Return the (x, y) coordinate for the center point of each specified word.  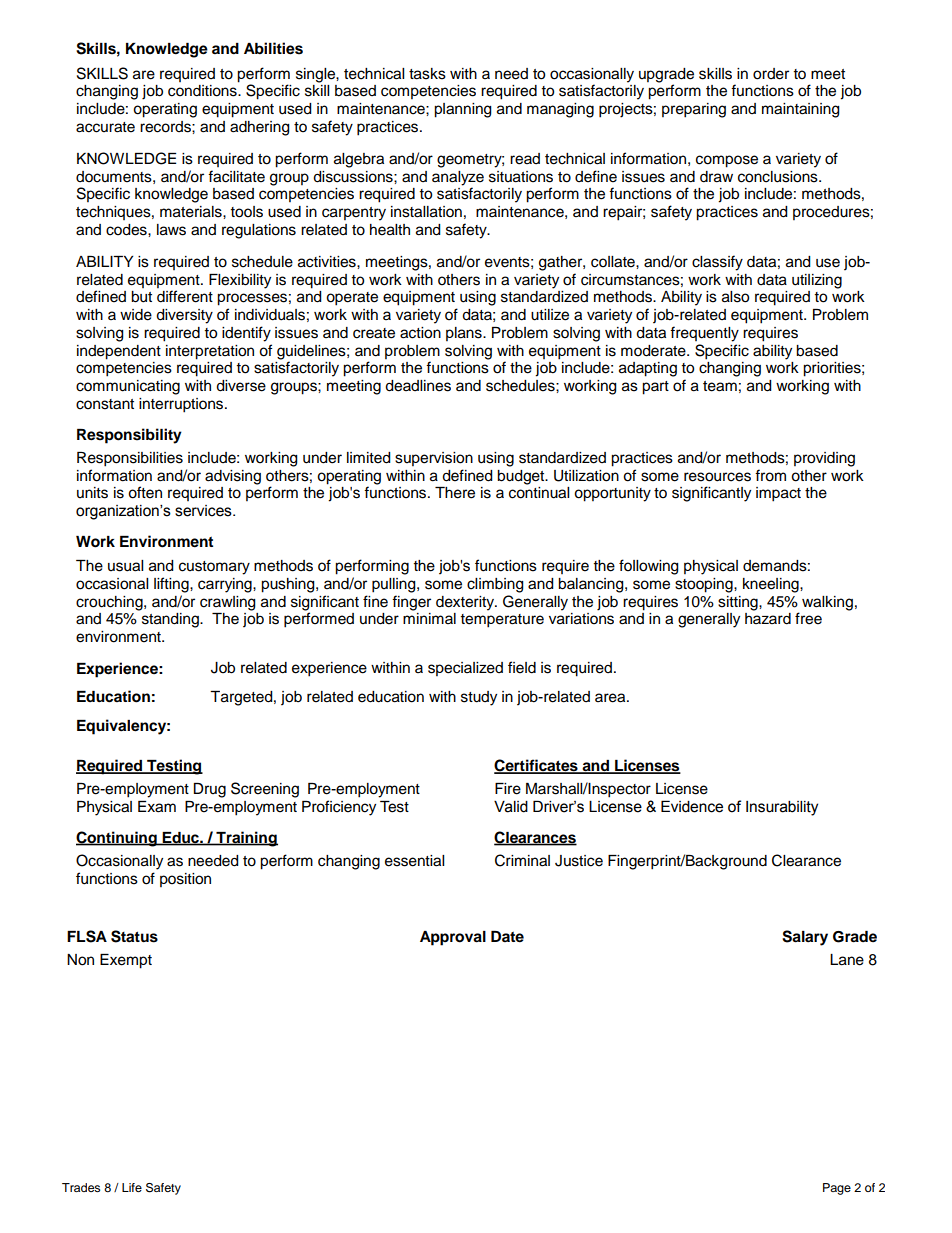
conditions (203, 91)
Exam (157, 807)
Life (132, 1187)
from (770, 475)
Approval (453, 938)
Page (837, 1189)
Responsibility (129, 436)
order (771, 74)
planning (463, 110)
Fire (508, 789)
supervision (434, 459)
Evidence (692, 806)
